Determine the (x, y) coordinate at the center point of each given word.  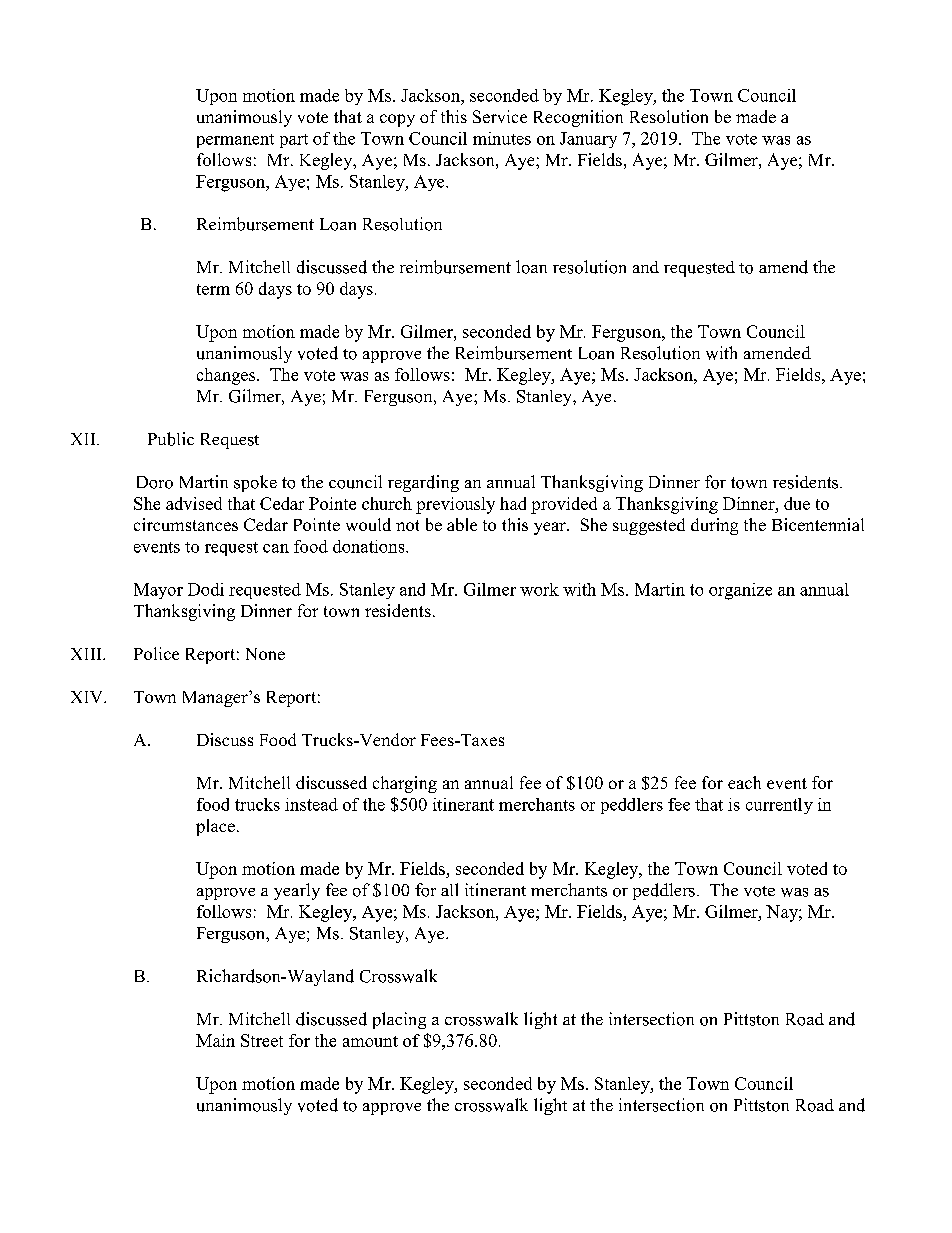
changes (227, 376)
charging (405, 784)
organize (740, 591)
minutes (502, 138)
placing (399, 1020)
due (797, 503)
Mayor (158, 591)
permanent (235, 141)
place (215, 827)
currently (779, 806)
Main (215, 1040)
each (744, 782)
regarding (423, 483)
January (588, 140)
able (462, 524)
